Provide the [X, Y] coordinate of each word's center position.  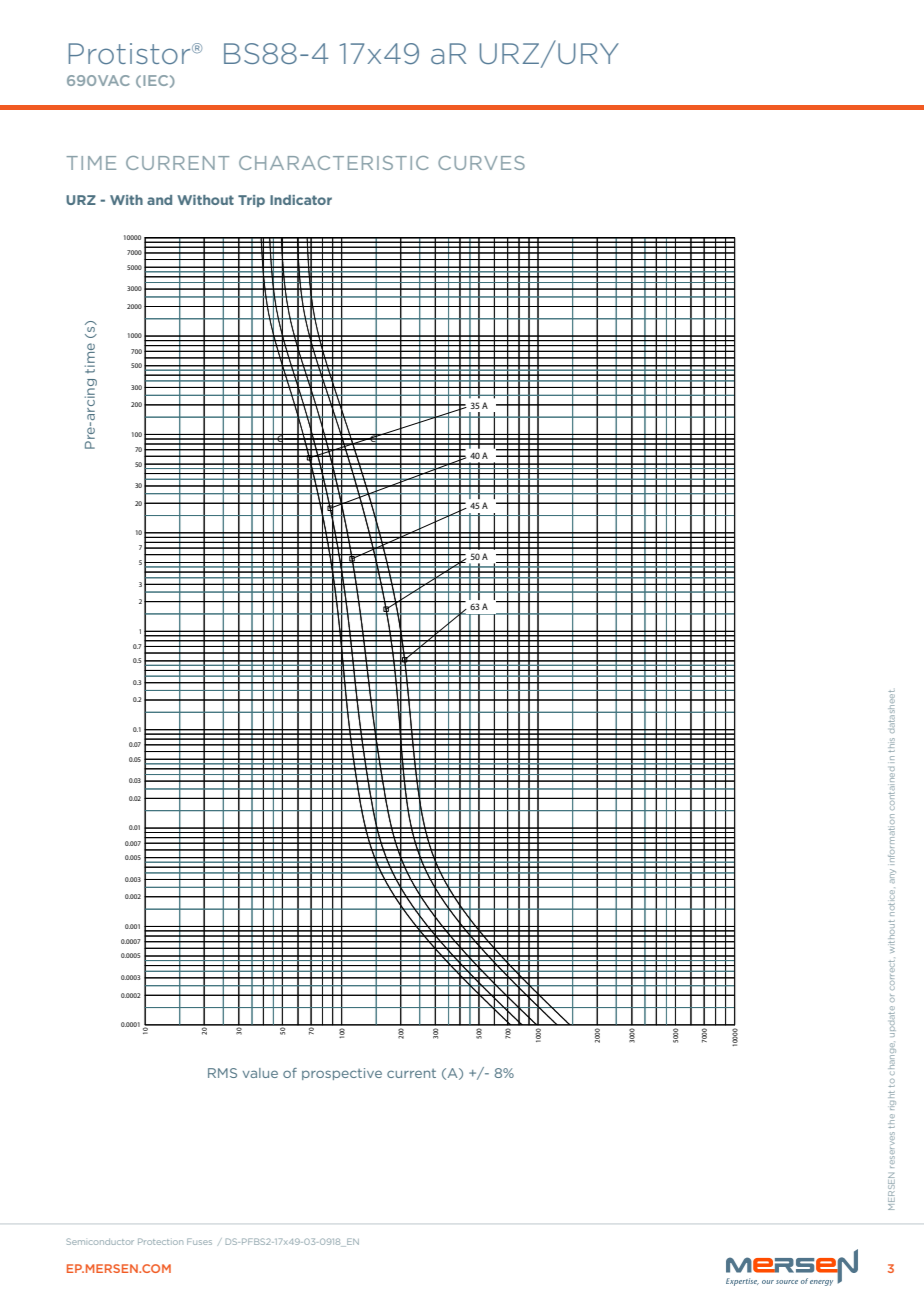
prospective [342, 1074]
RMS [222, 1073]
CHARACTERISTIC [334, 163]
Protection [160, 1241]
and [159, 200]
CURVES [481, 163]
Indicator [301, 200]
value [260, 1073]
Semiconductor [100, 1241]
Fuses [199, 1241]
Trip [251, 201]
